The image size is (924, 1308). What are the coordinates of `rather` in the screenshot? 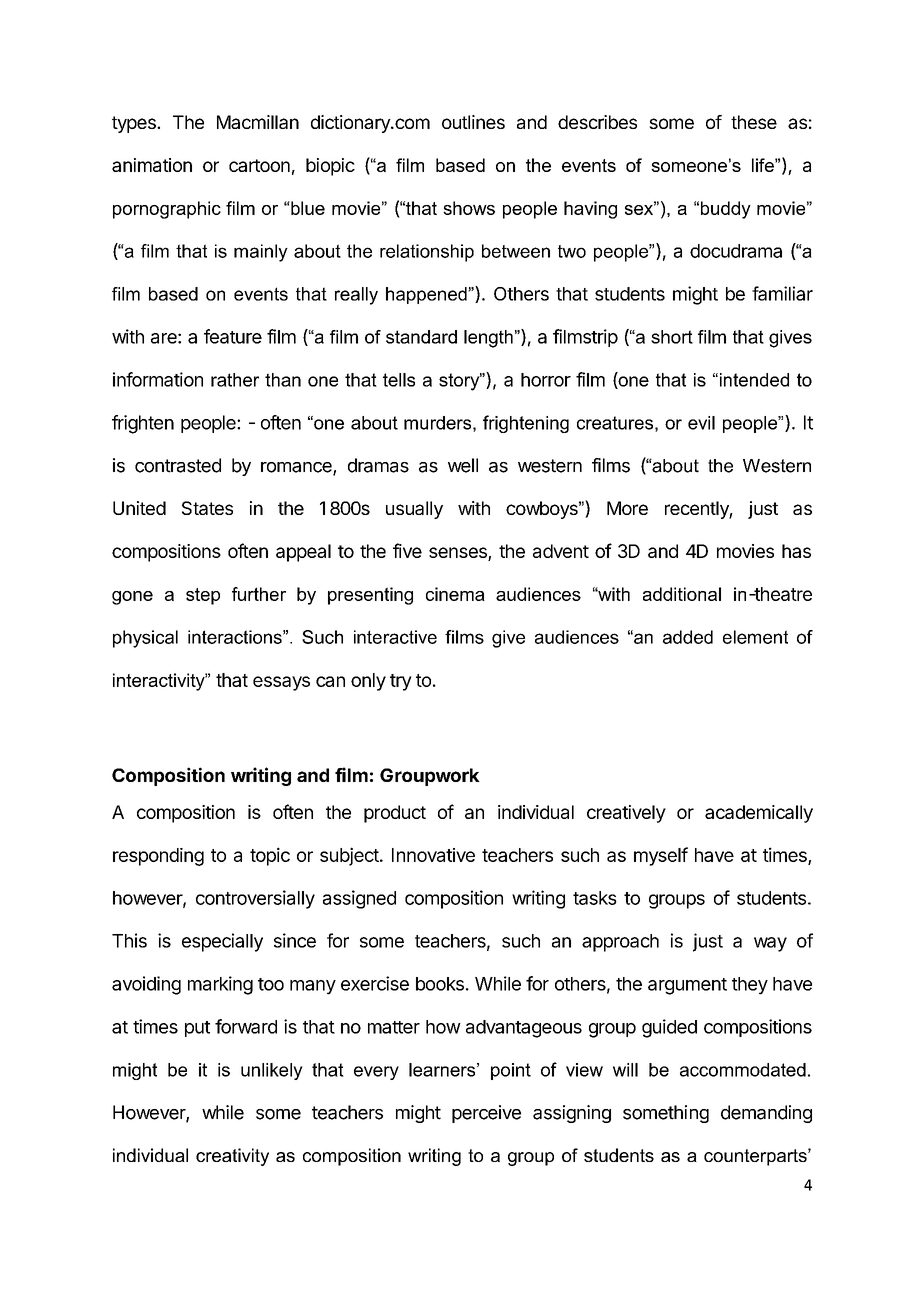 It's located at (235, 380).
